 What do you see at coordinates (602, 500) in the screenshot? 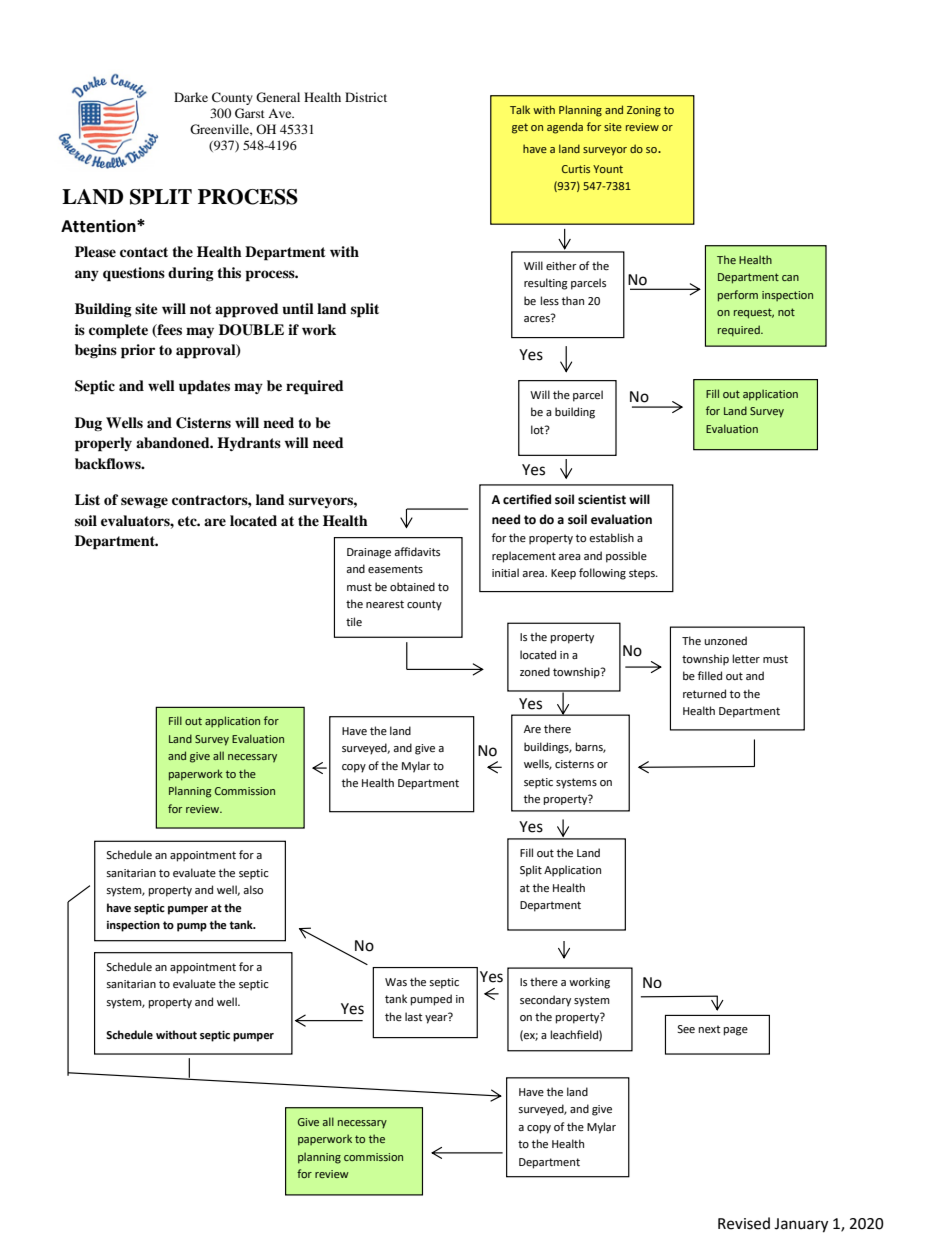
I see `scientist` at bounding box center [602, 500].
